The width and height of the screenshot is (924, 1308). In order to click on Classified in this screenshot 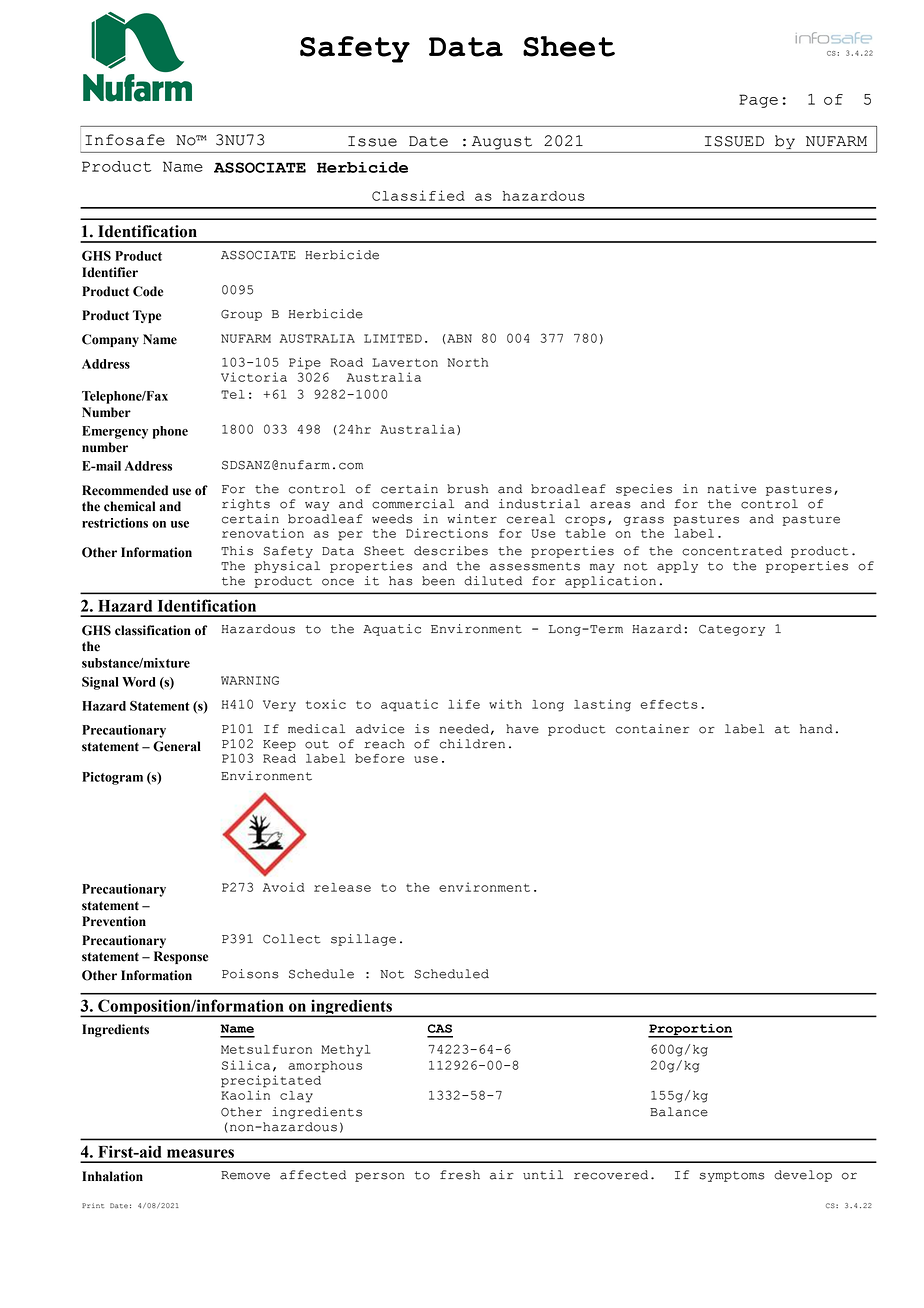, I will do `click(418, 195)`.
